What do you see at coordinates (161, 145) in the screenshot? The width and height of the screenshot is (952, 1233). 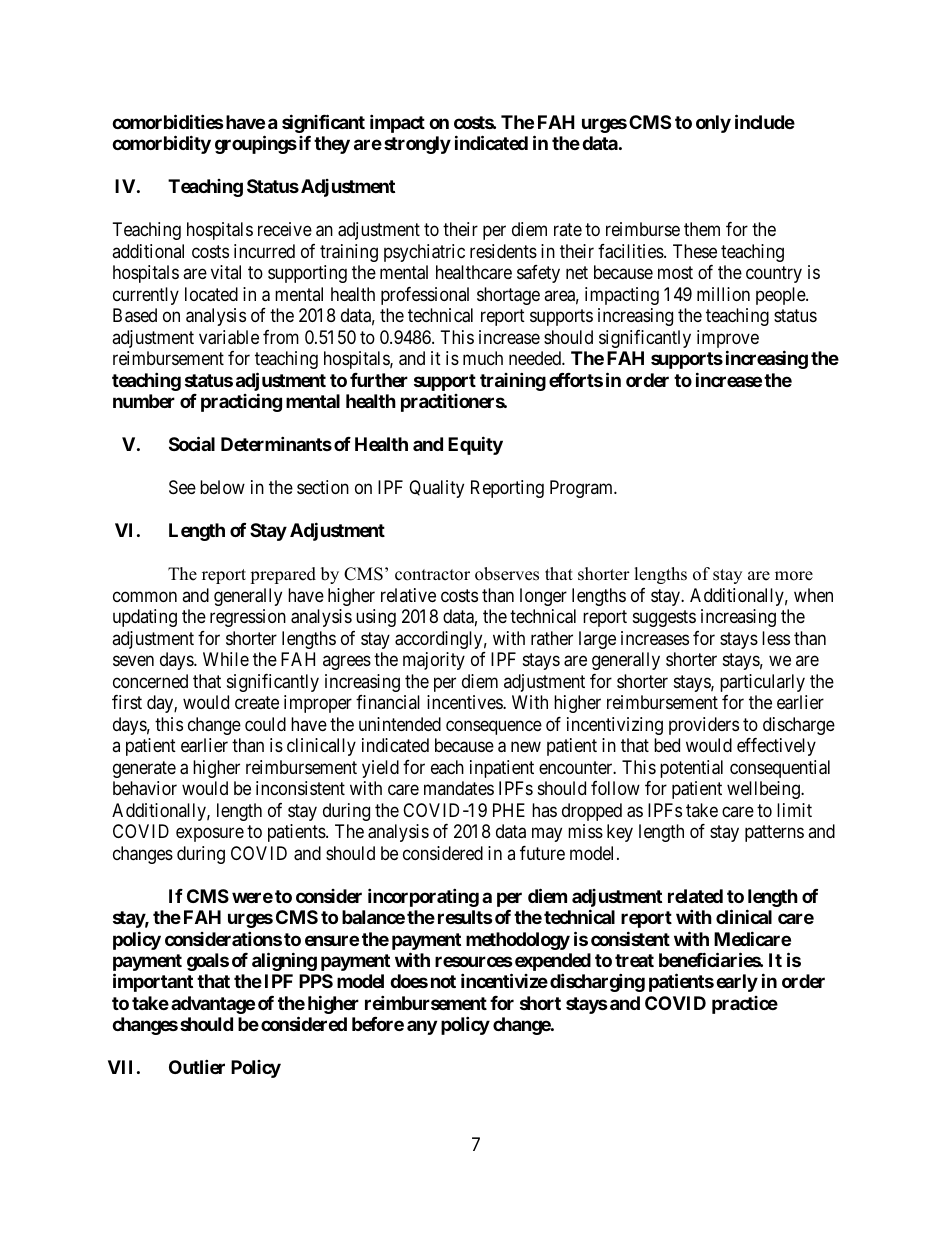 I see `comorbidity` at bounding box center [161, 145].
